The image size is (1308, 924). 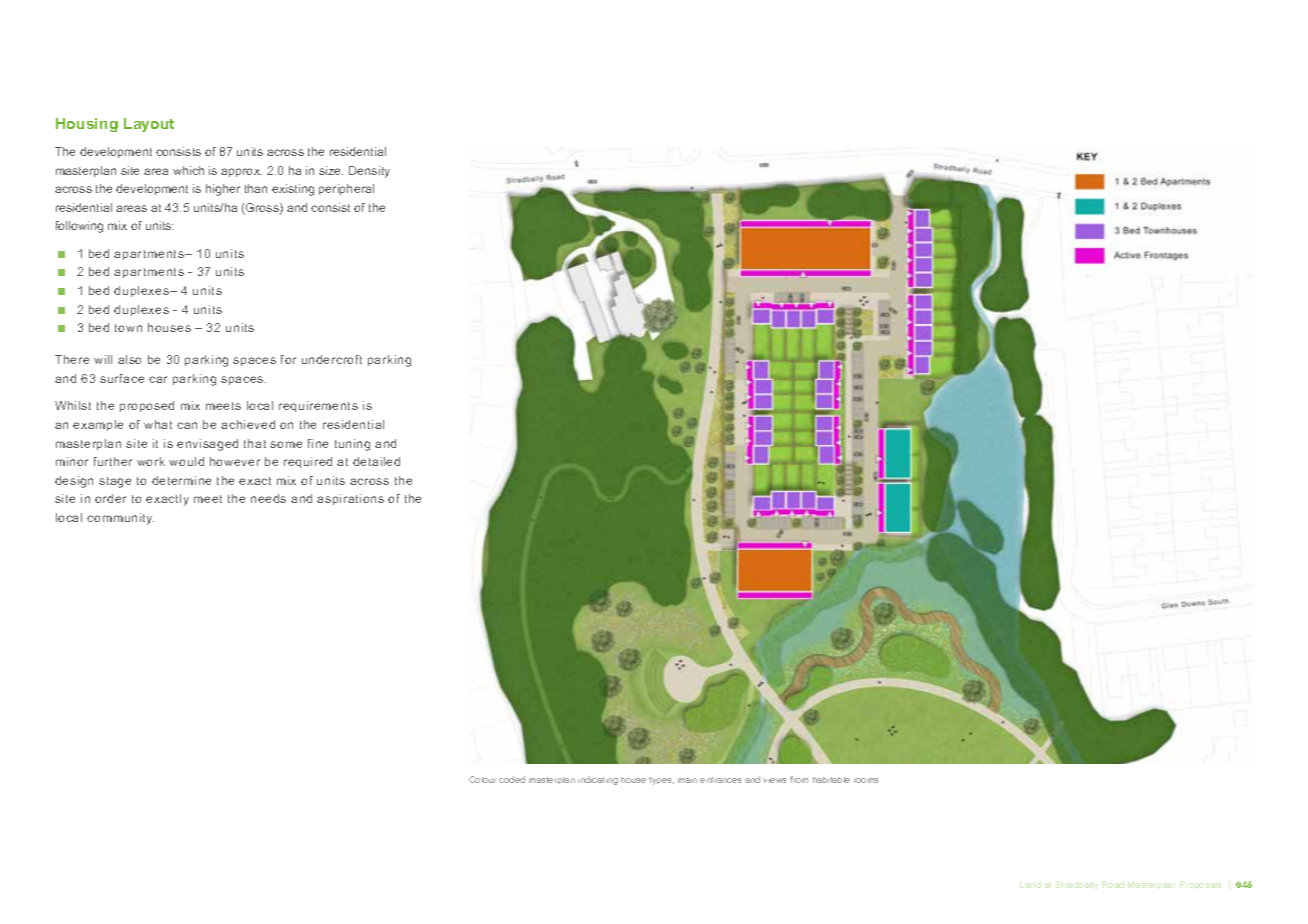 I want to click on aspirations, so click(x=350, y=499).
